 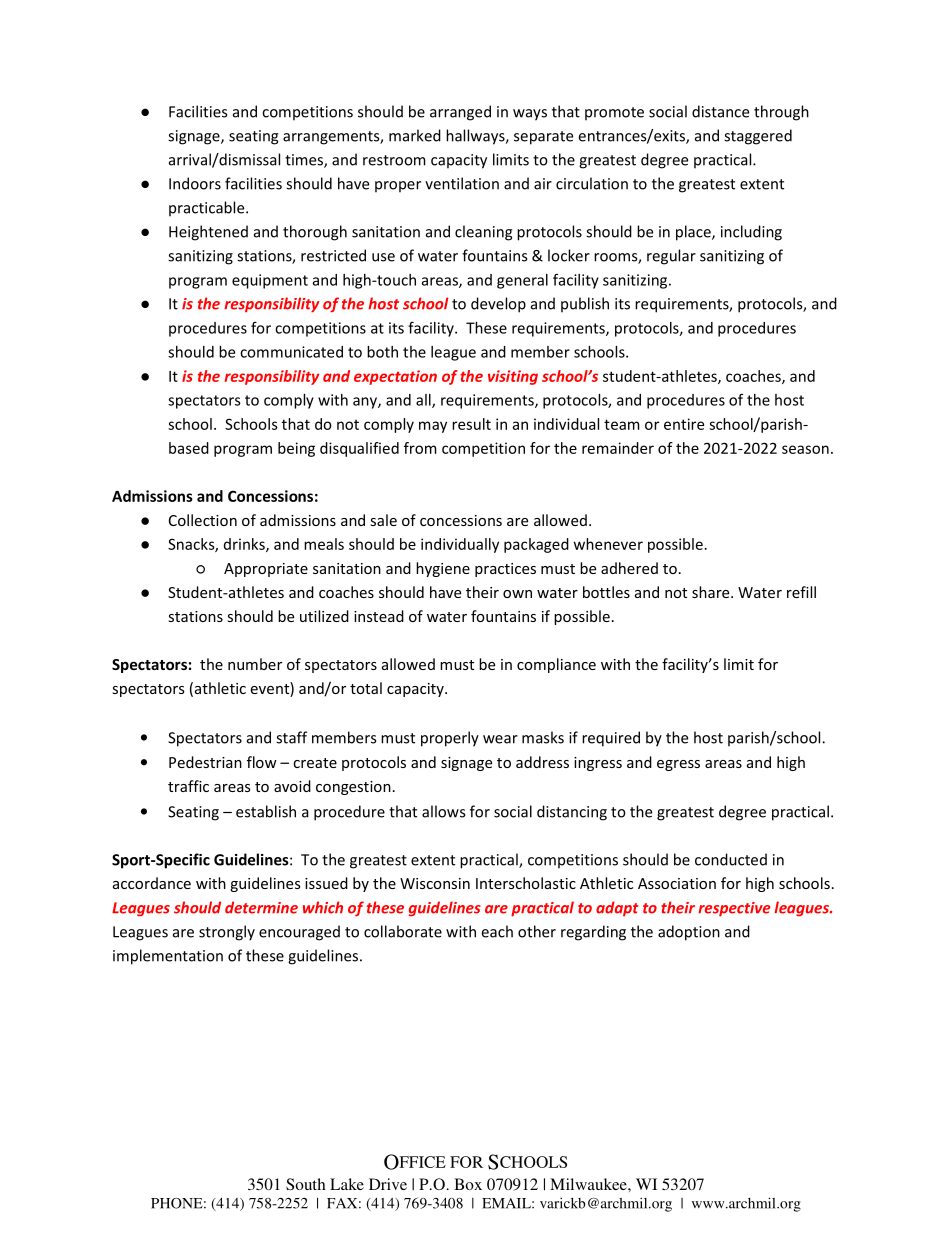 I want to click on Indoors, so click(x=195, y=183).
